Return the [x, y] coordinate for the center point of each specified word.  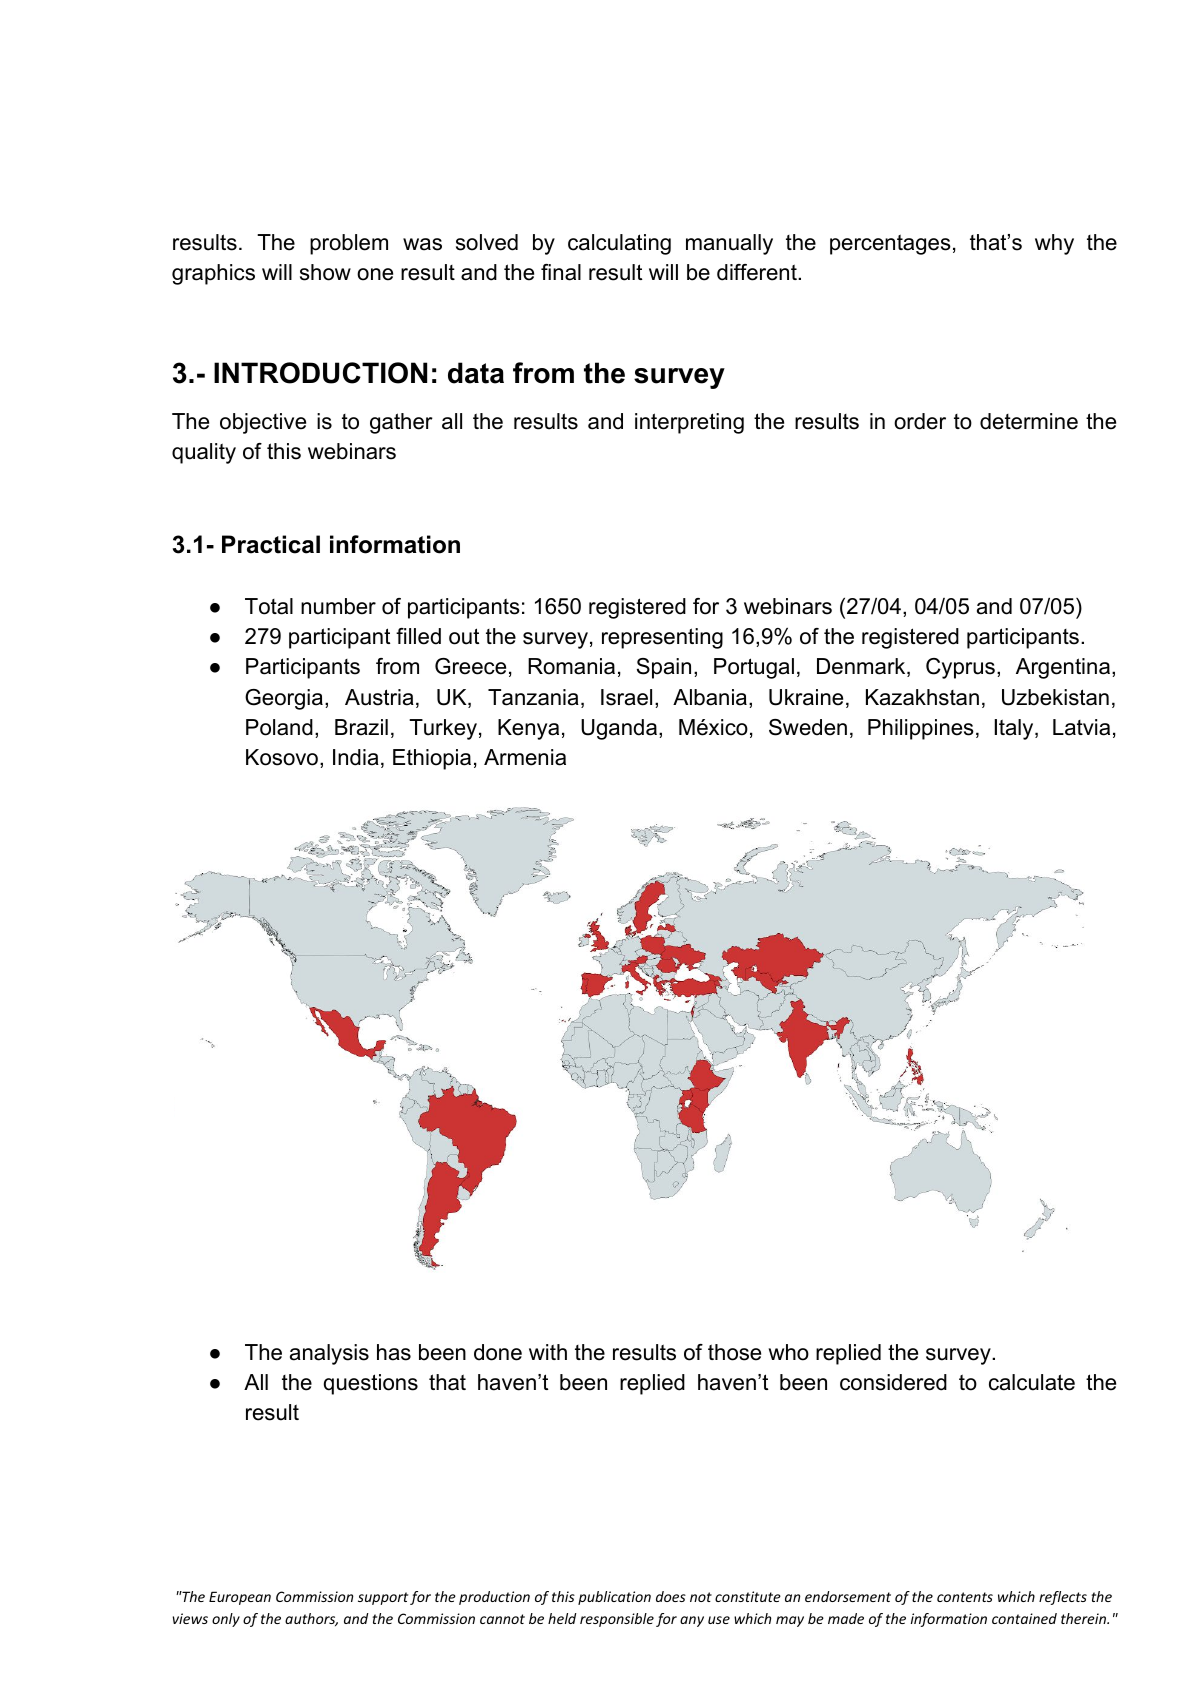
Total [269, 606]
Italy [1015, 729]
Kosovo [282, 757]
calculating [619, 244]
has [394, 1352]
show [325, 272]
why [1054, 244]
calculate [1032, 1382]
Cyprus [960, 668]
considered [893, 1382]
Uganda [619, 729]
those [734, 1352]
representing [662, 638]
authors [311, 1619]
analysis [329, 1354]
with [548, 1352]
